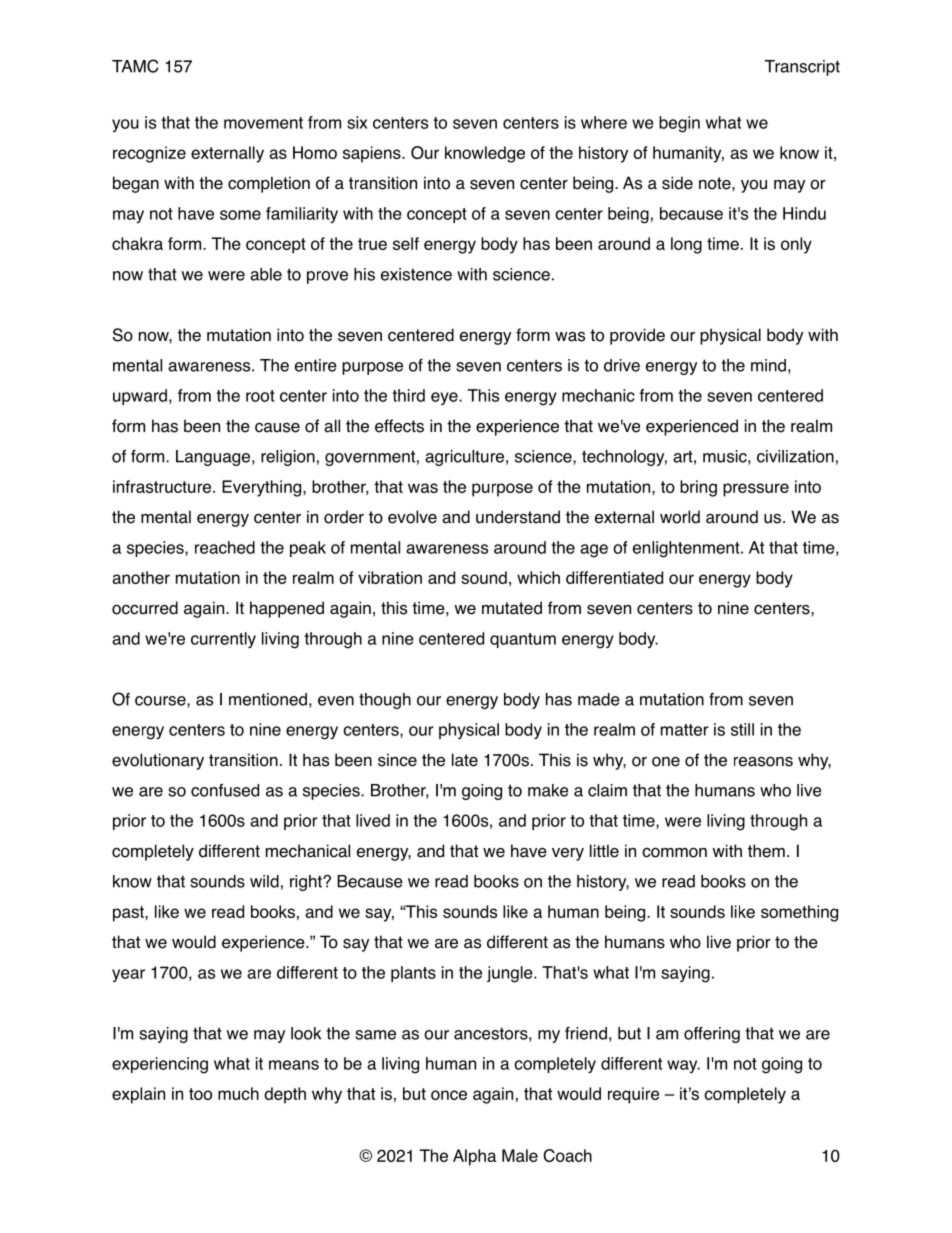 This screenshot has height=1233, width=952. I want to click on mind, so click(768, 365).
